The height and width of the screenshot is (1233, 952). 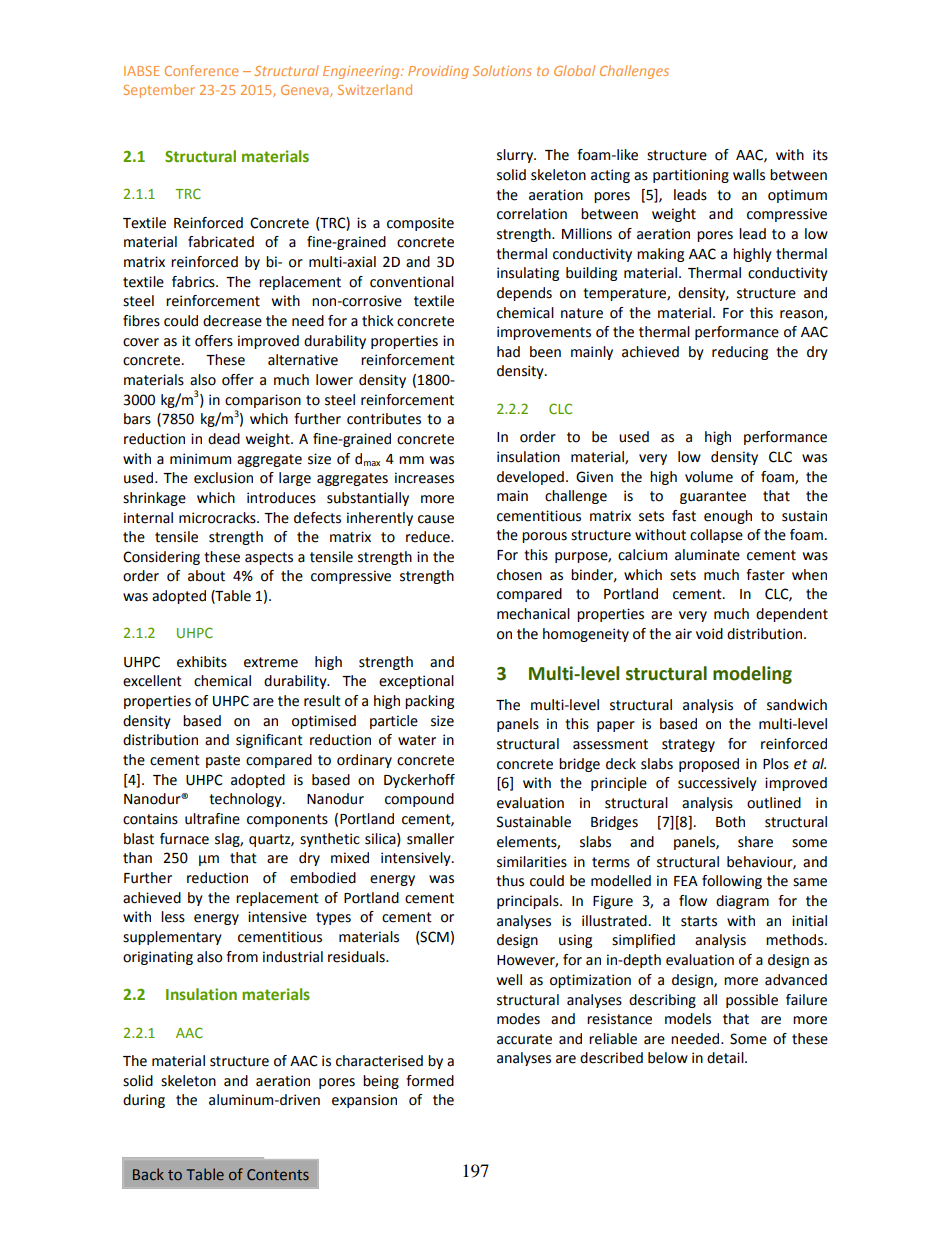 What do you see at coordinates (524, 294) in the screenshot?
I see `depends` at bounding box center [524, 294].
